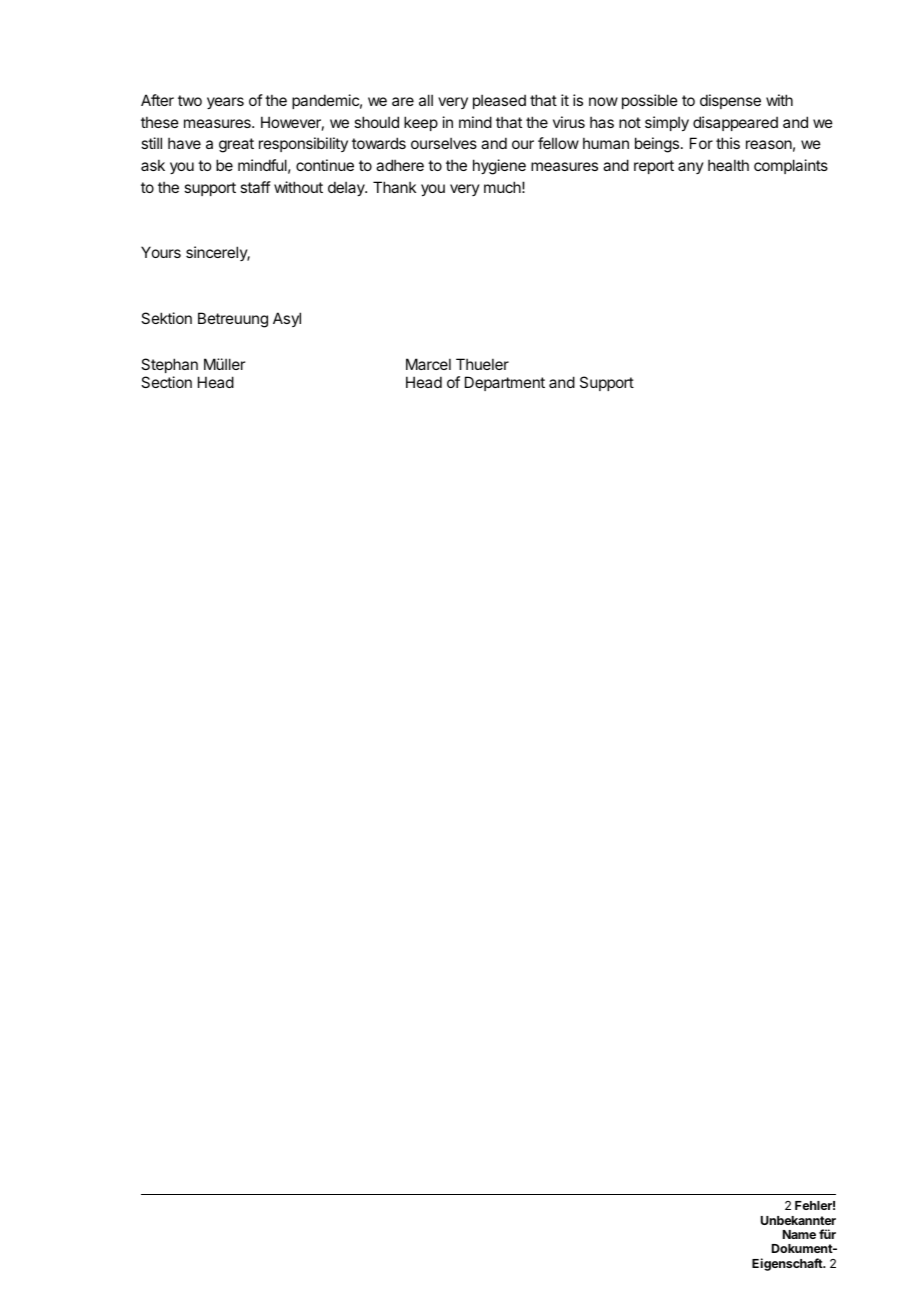  I want to click on ourselves, so click(444, 143).
